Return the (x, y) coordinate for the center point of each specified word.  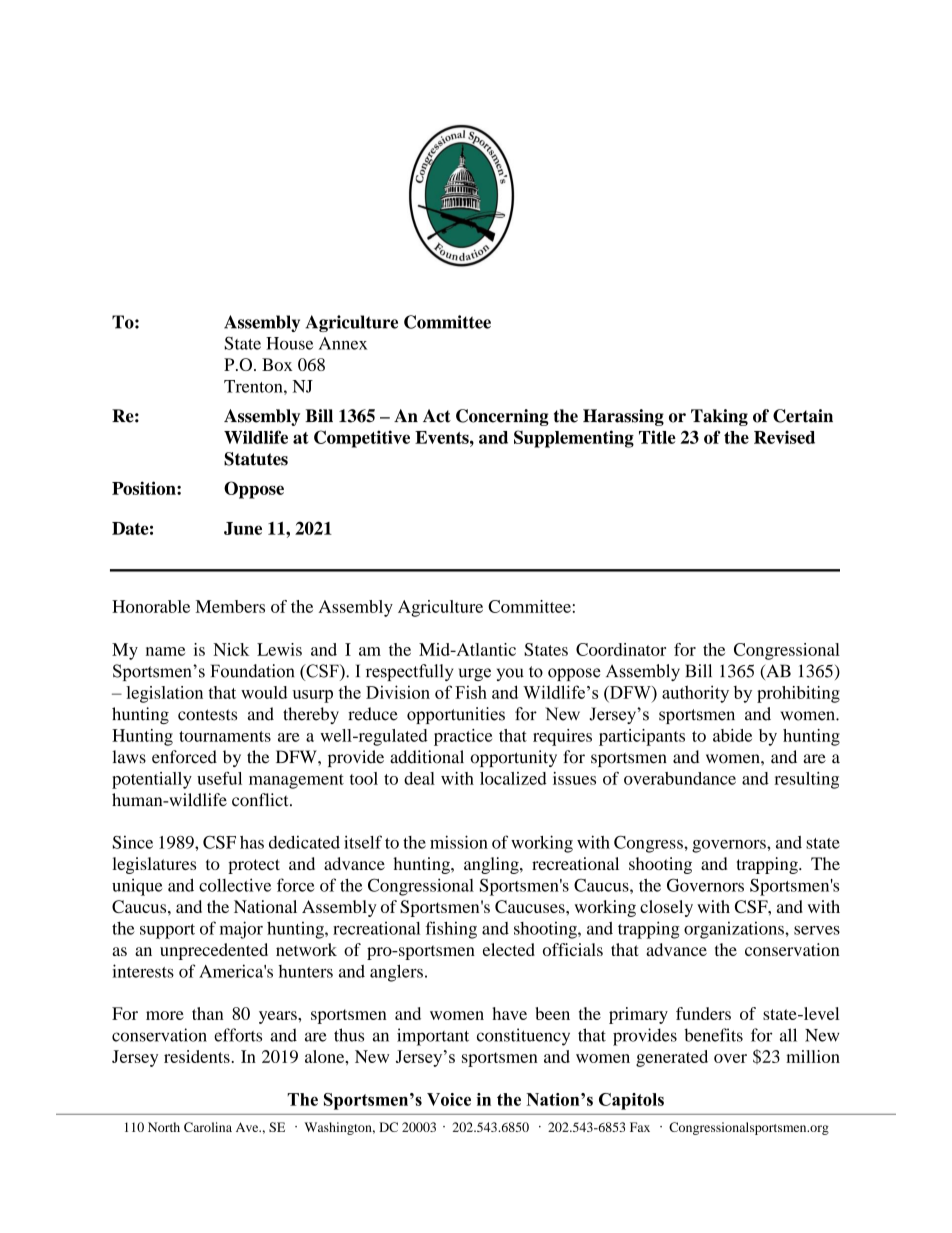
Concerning (502, 417)
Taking (719, 417)
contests (207, 715)
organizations (735, 930)
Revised (784, 437)
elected (509, 949)
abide (732, 735)
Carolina (208, 1127)
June (243, 528)
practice (463, 737)
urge (475, 674)
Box (277, 364)
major (241, 930)
